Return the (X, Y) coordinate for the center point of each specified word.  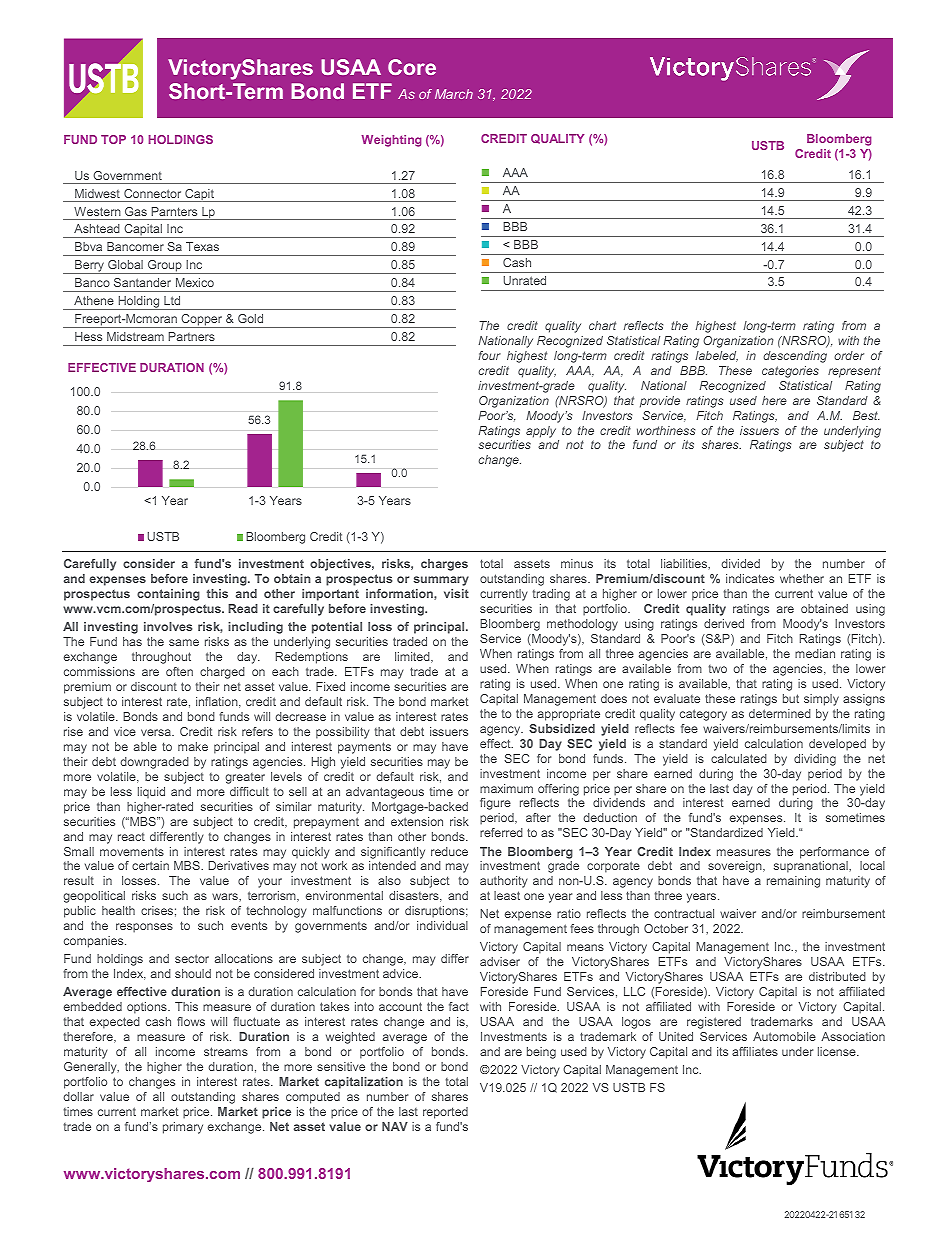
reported (445, 1113)
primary (183, 1128)
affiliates (755, 1051)
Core (412, 67)
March (454, 94)
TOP (113, 139)
